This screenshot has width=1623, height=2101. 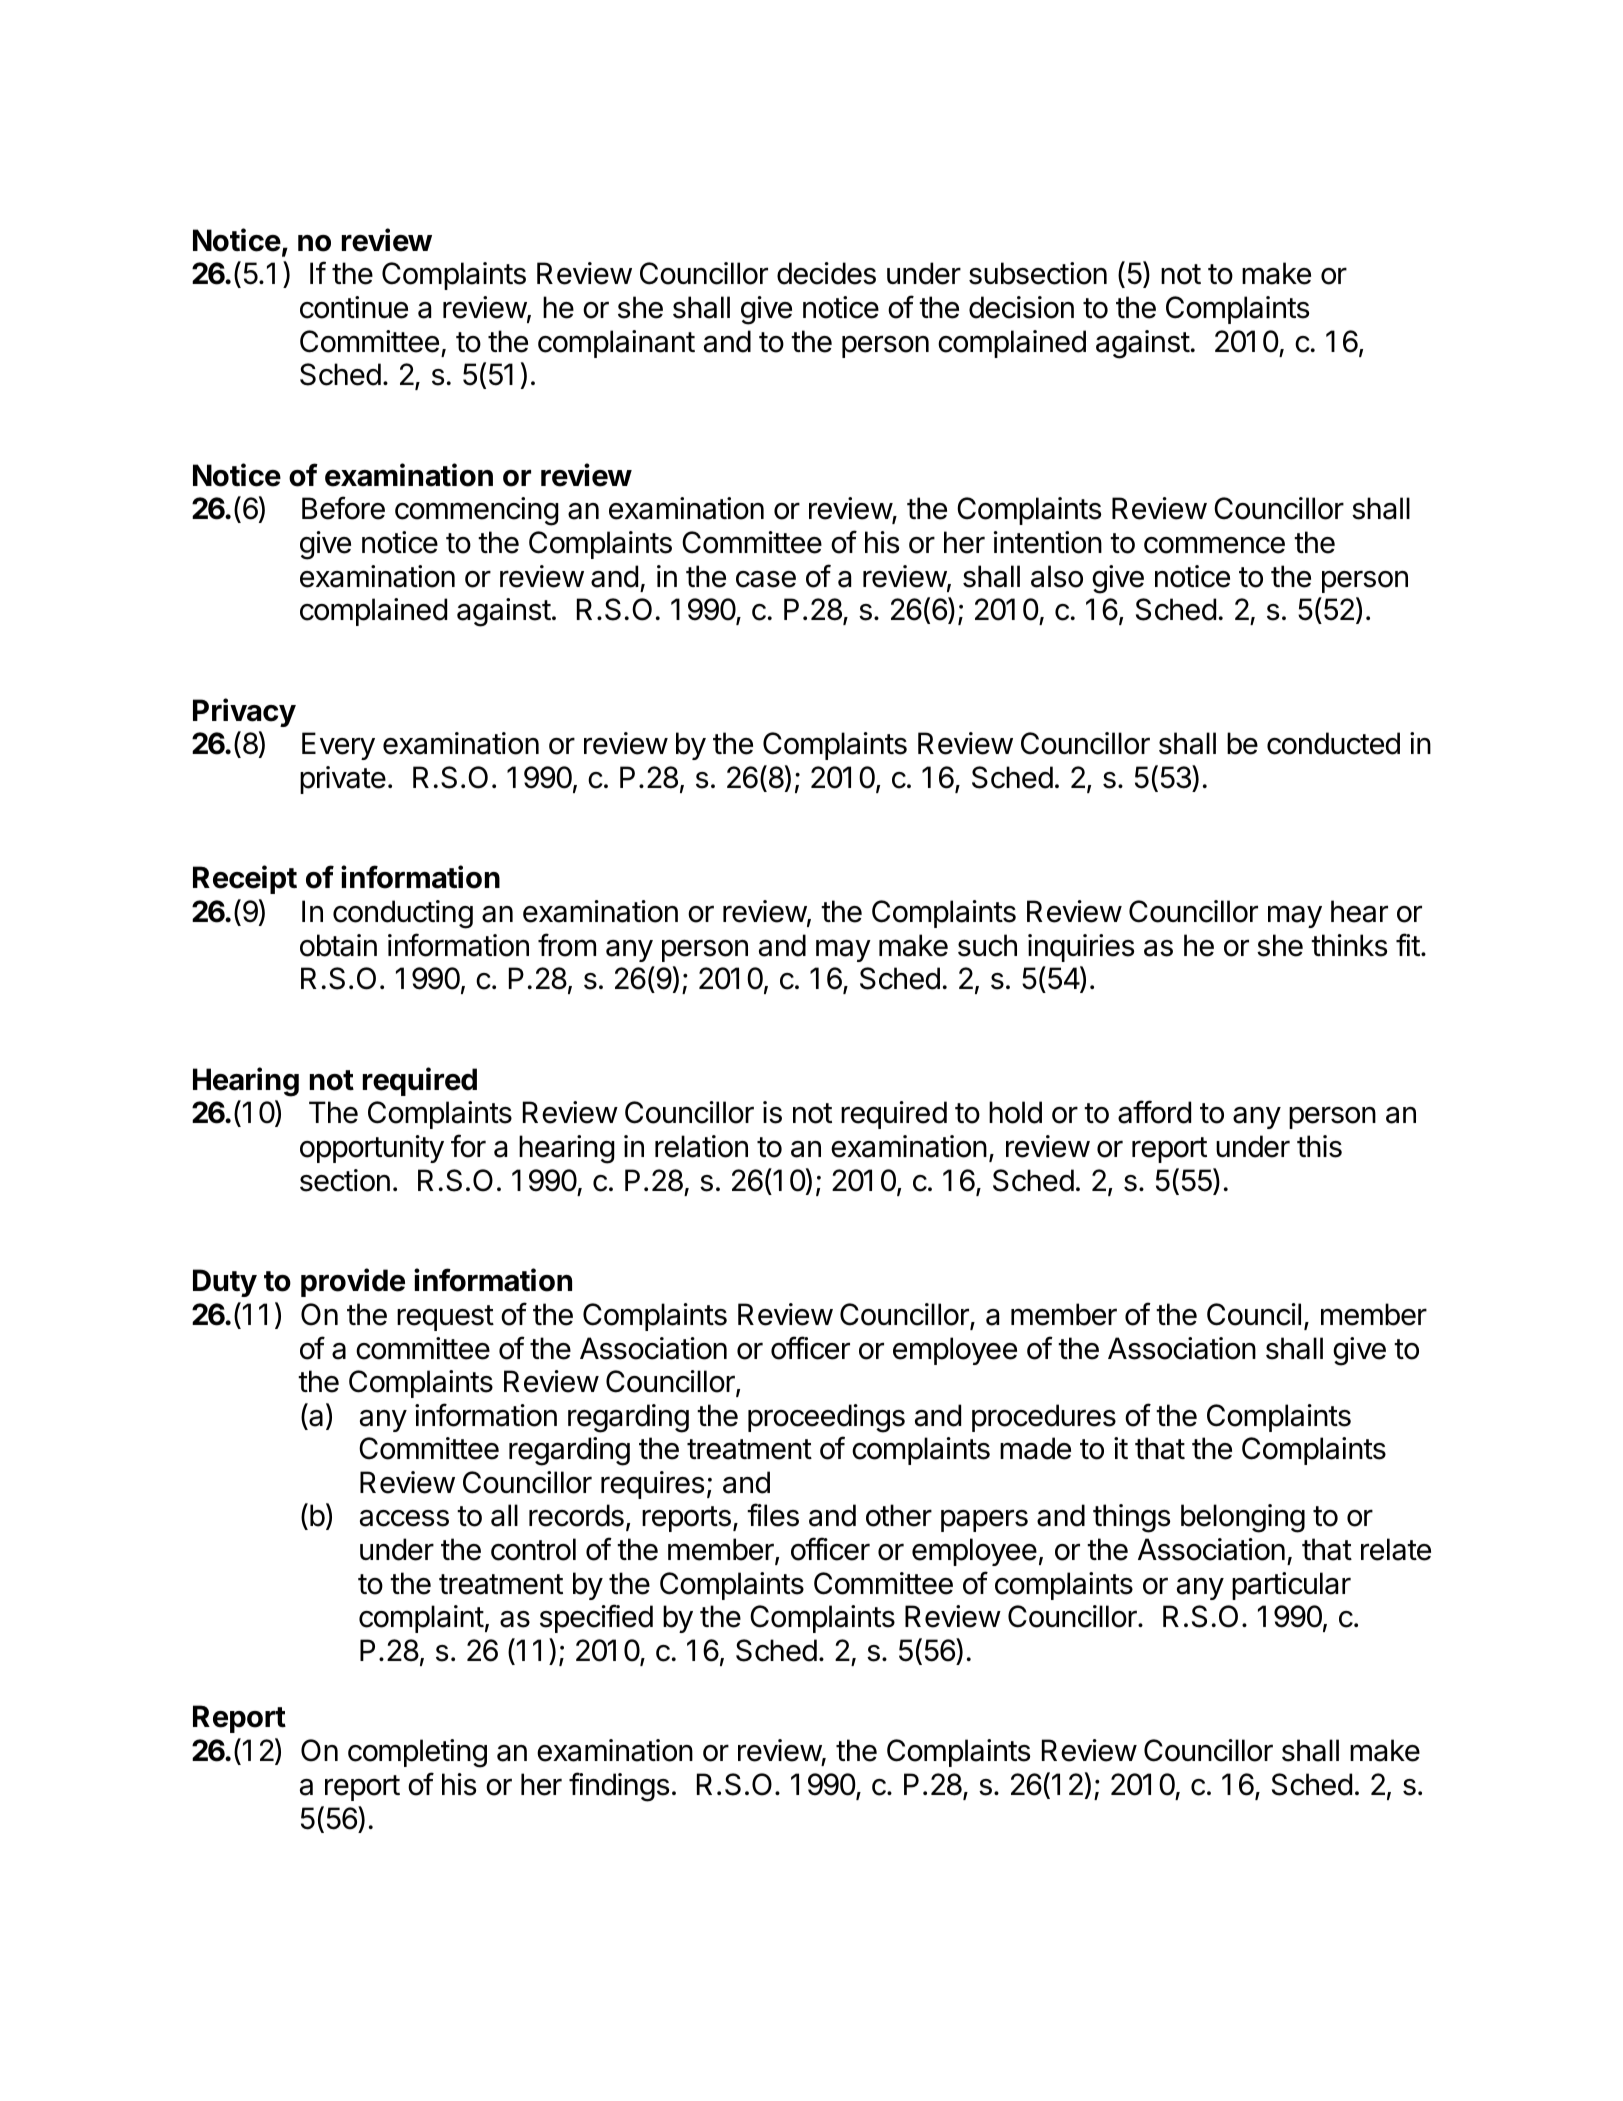 I want to click on provide, so click(x=353, y=1282).
